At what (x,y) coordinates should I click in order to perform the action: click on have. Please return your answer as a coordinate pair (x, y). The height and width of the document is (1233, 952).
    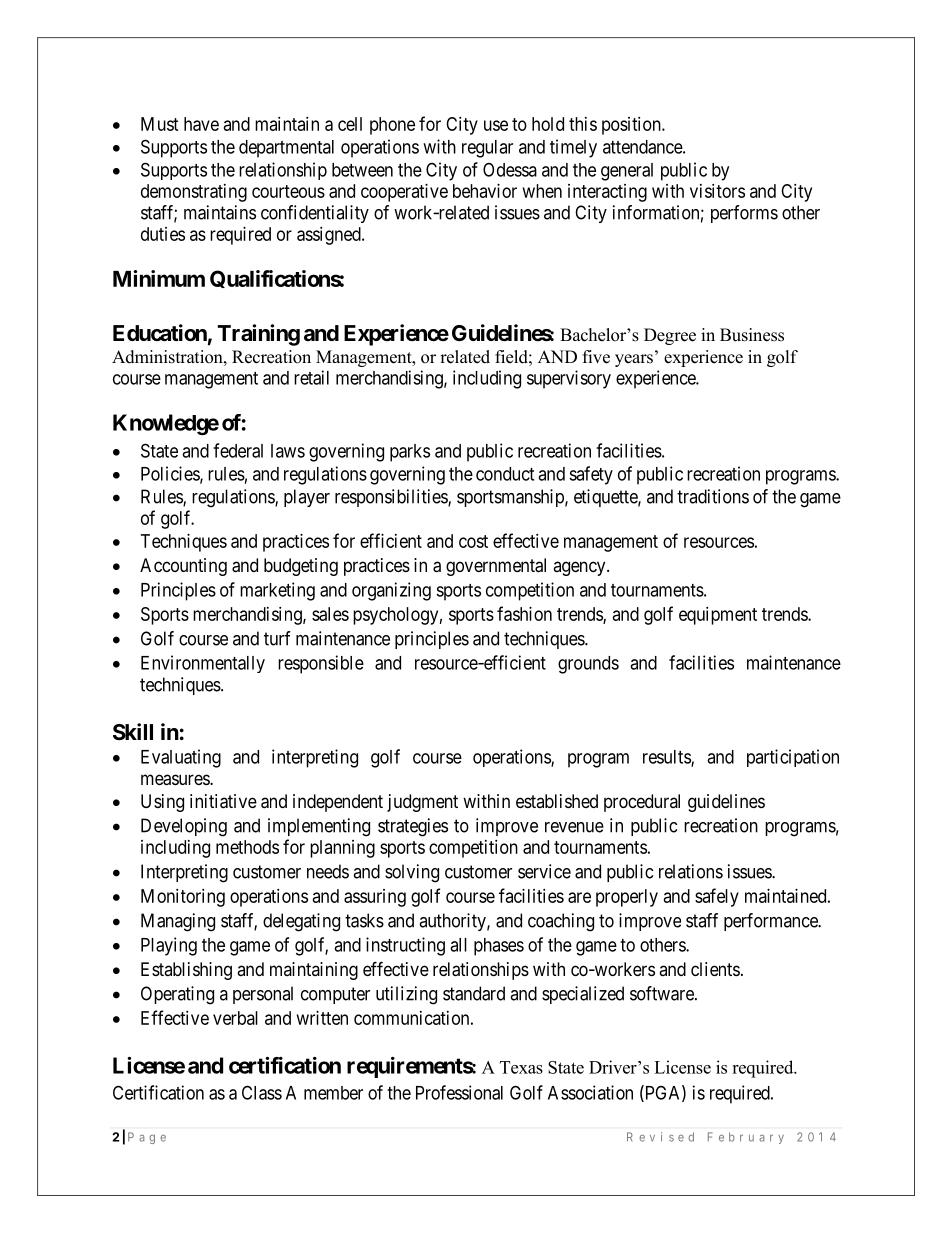
    Looking at the image, I should click on (201, 124).
